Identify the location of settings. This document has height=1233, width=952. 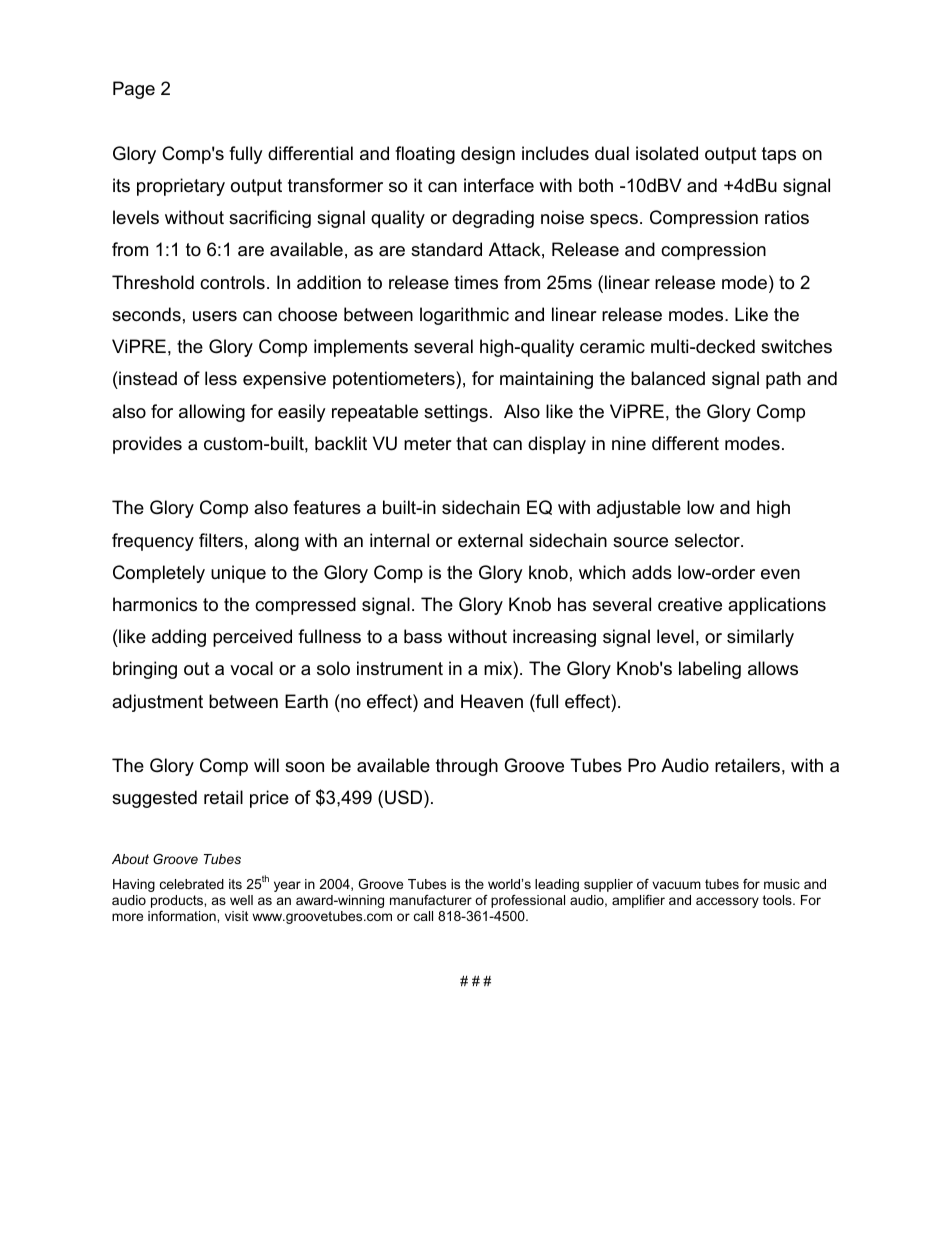
(456, 413).
